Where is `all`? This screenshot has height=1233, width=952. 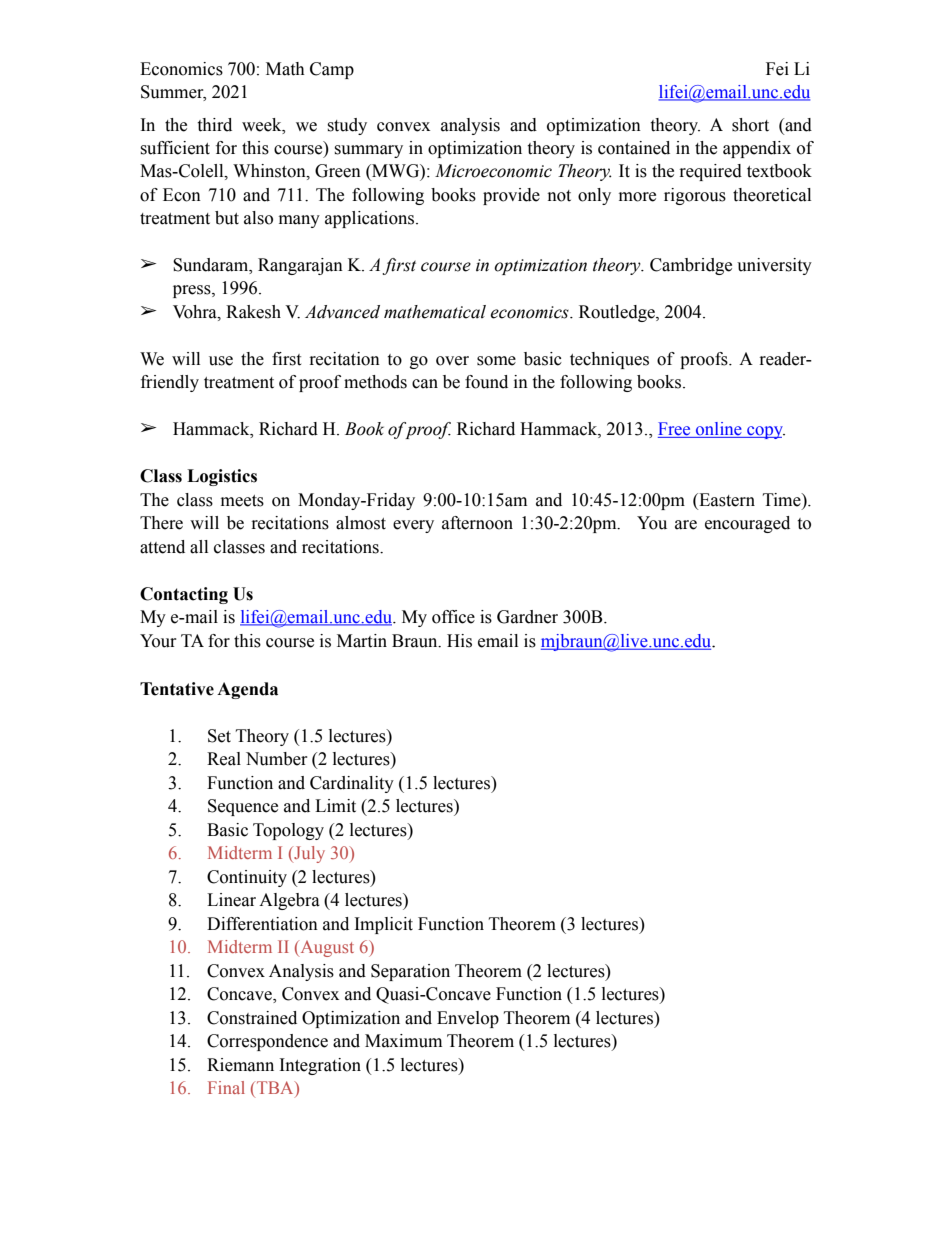
all is located at coordinates (199, 547).
